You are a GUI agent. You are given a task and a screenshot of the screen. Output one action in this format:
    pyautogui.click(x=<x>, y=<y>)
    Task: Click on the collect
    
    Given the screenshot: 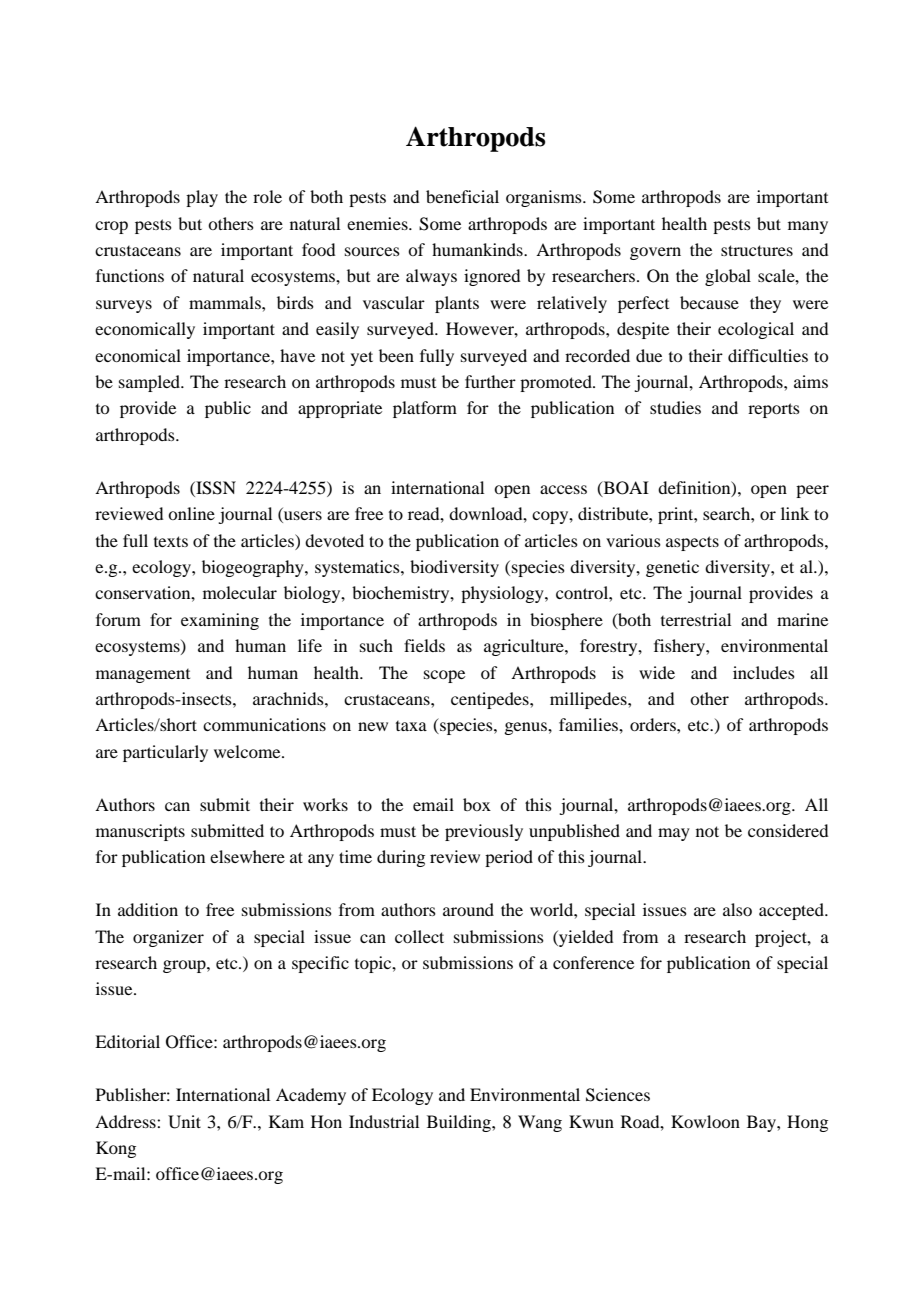 What is the action you would take?
    pyautogui.click(x=419, y=936)
